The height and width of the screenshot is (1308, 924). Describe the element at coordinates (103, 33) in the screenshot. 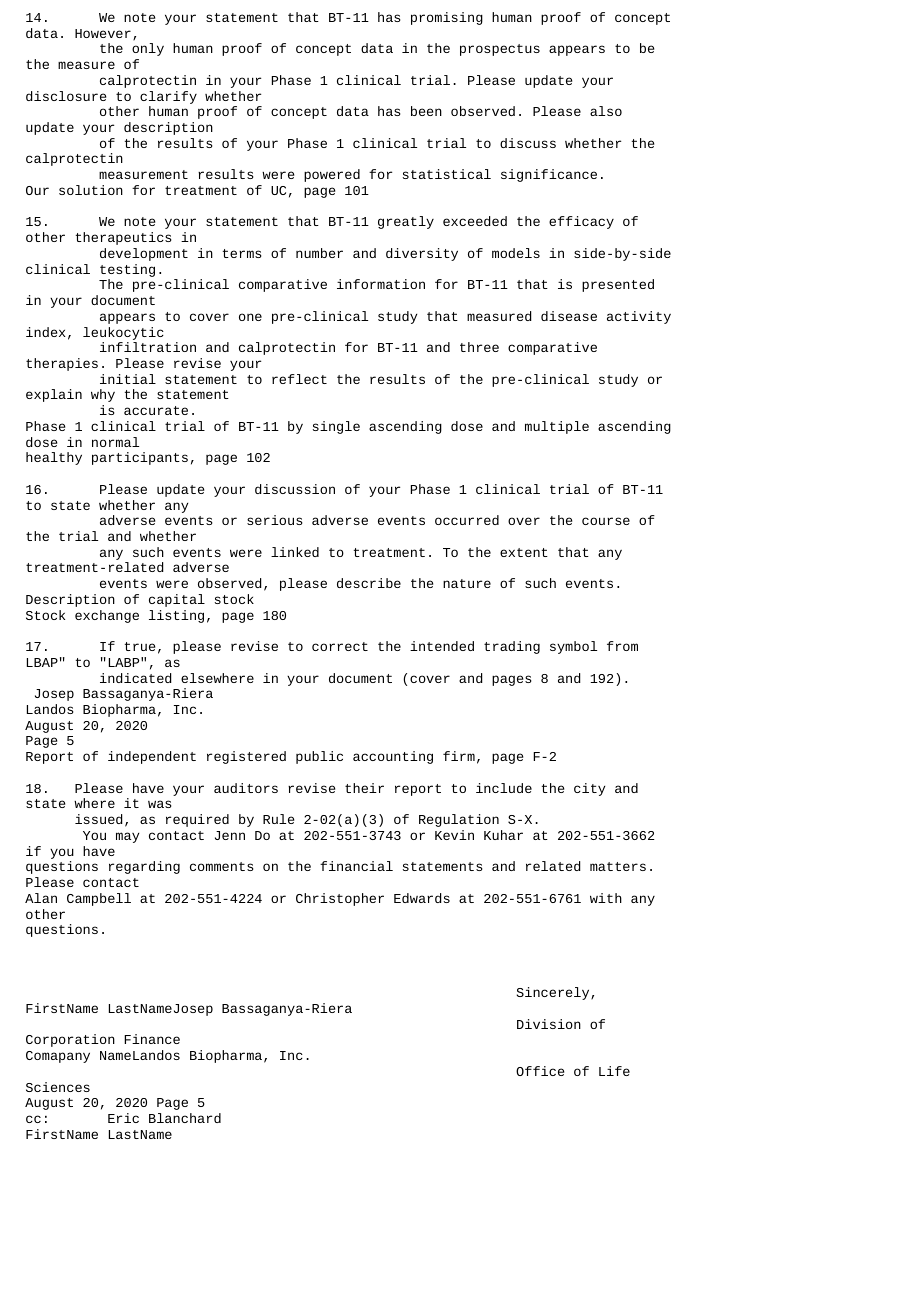

I see `However` at that location.
